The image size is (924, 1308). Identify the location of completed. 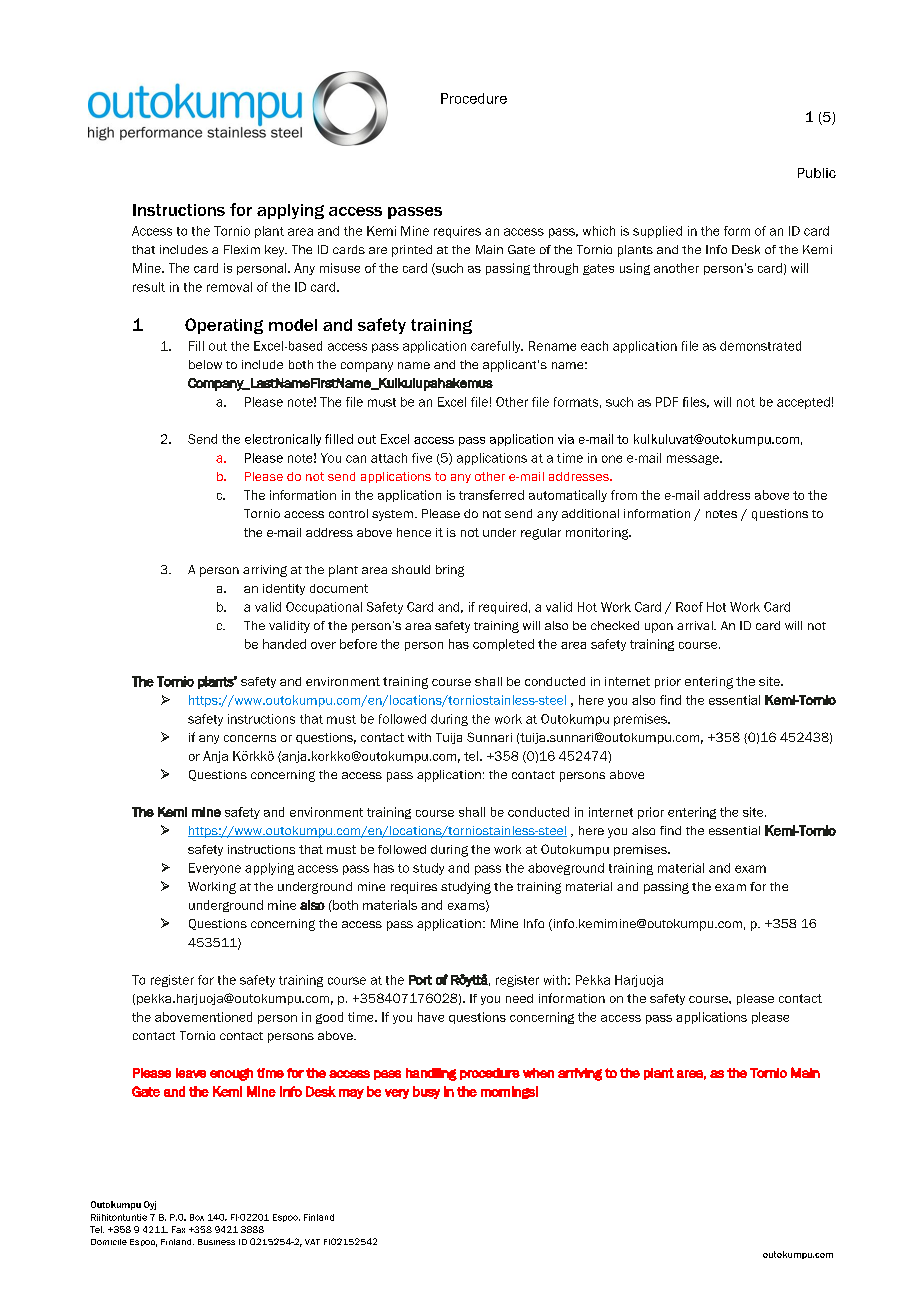
(503, 645).
